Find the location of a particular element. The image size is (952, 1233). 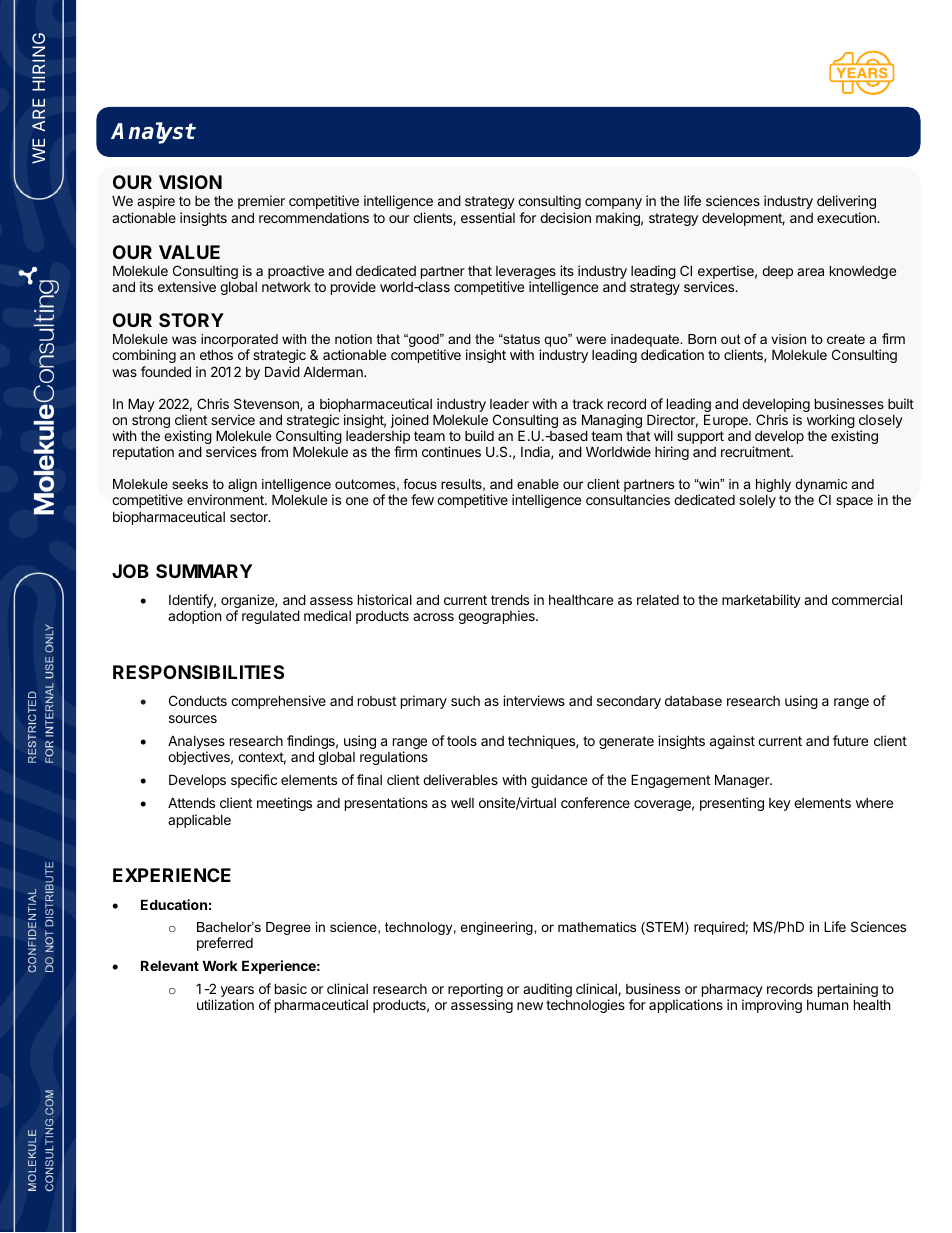

delivering is located at coordinates (846, 202).
